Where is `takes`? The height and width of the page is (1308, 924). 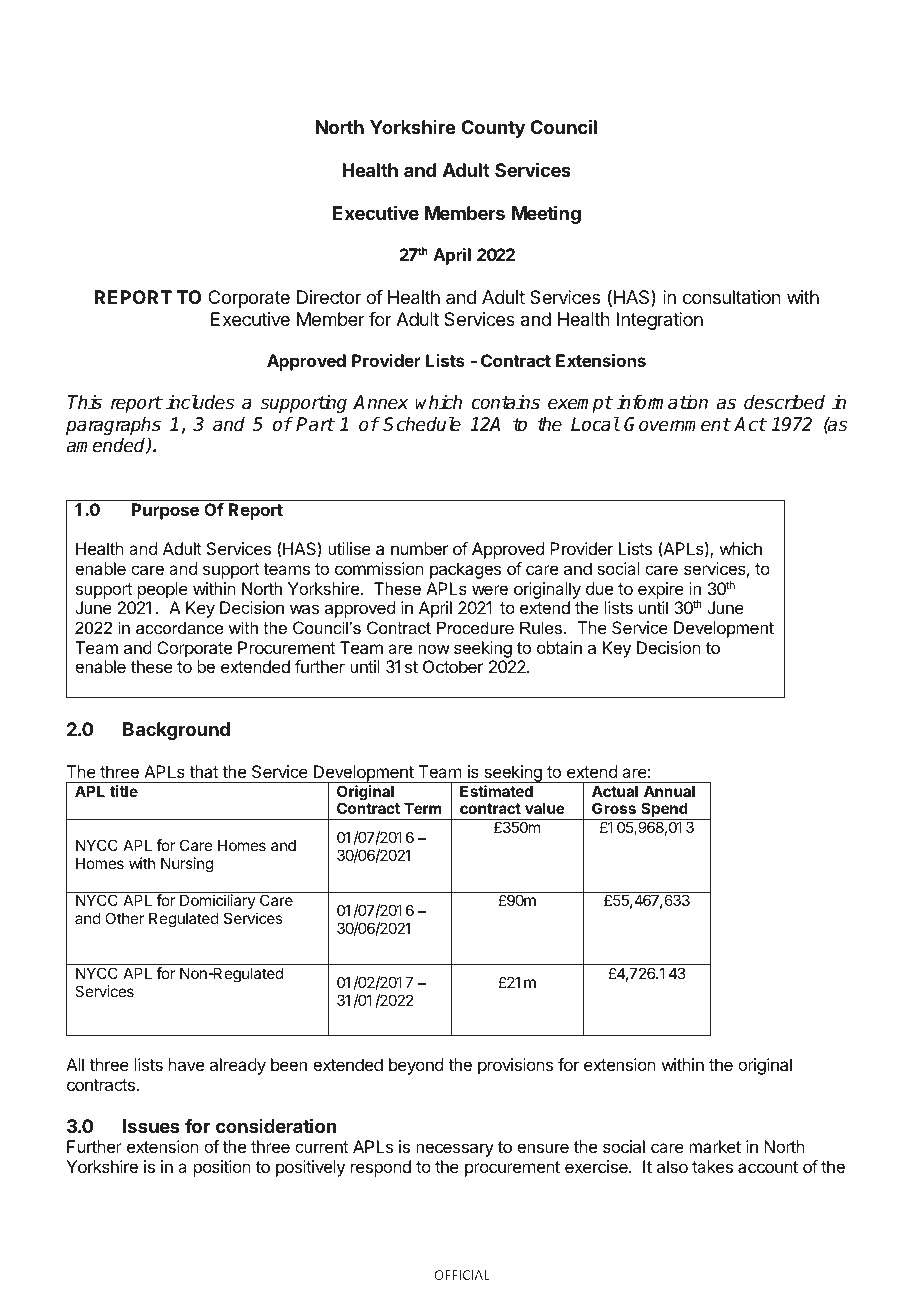 takes is located at coordinates (712, 1166).
